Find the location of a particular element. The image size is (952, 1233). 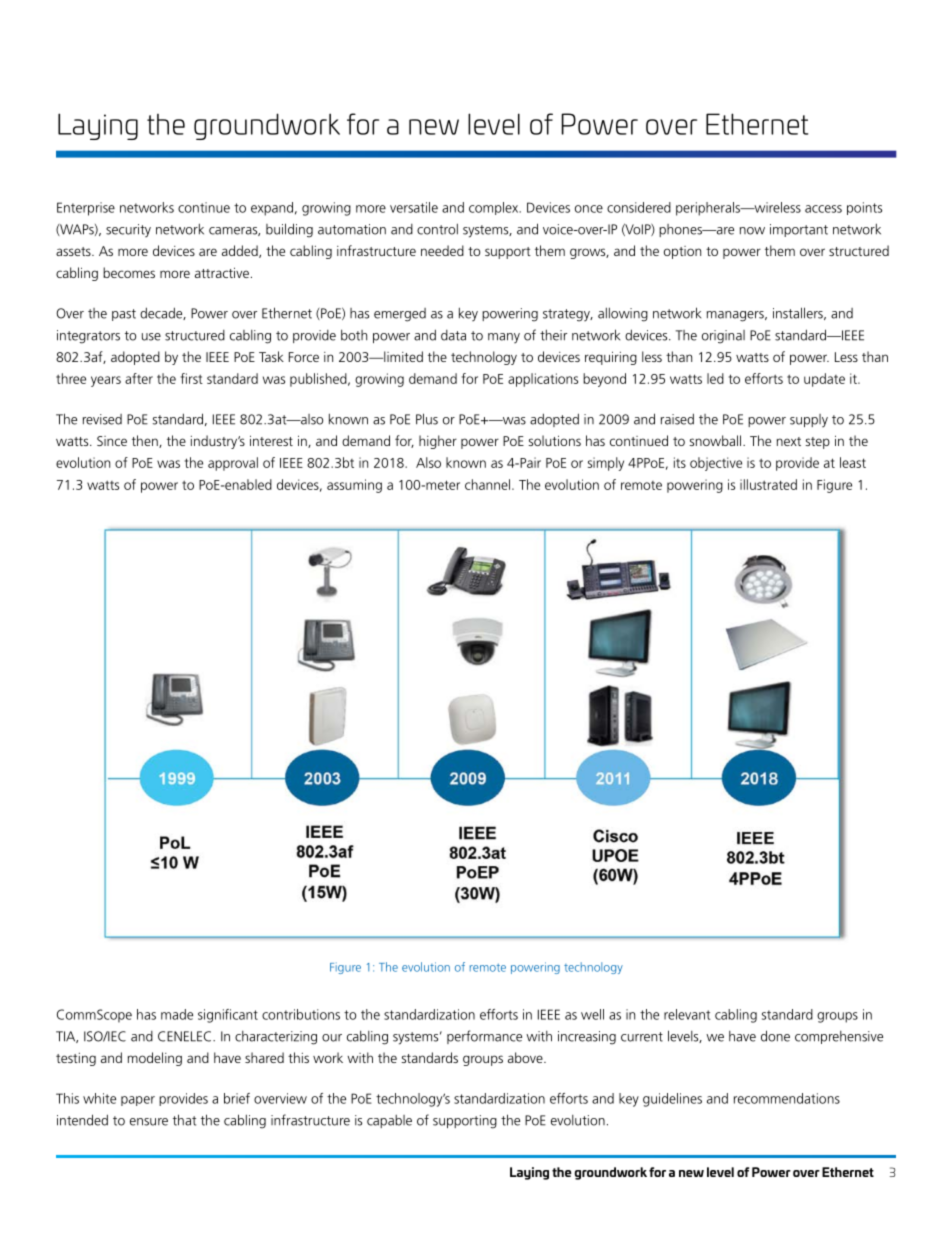

security is located at coordinates (128, 230).
